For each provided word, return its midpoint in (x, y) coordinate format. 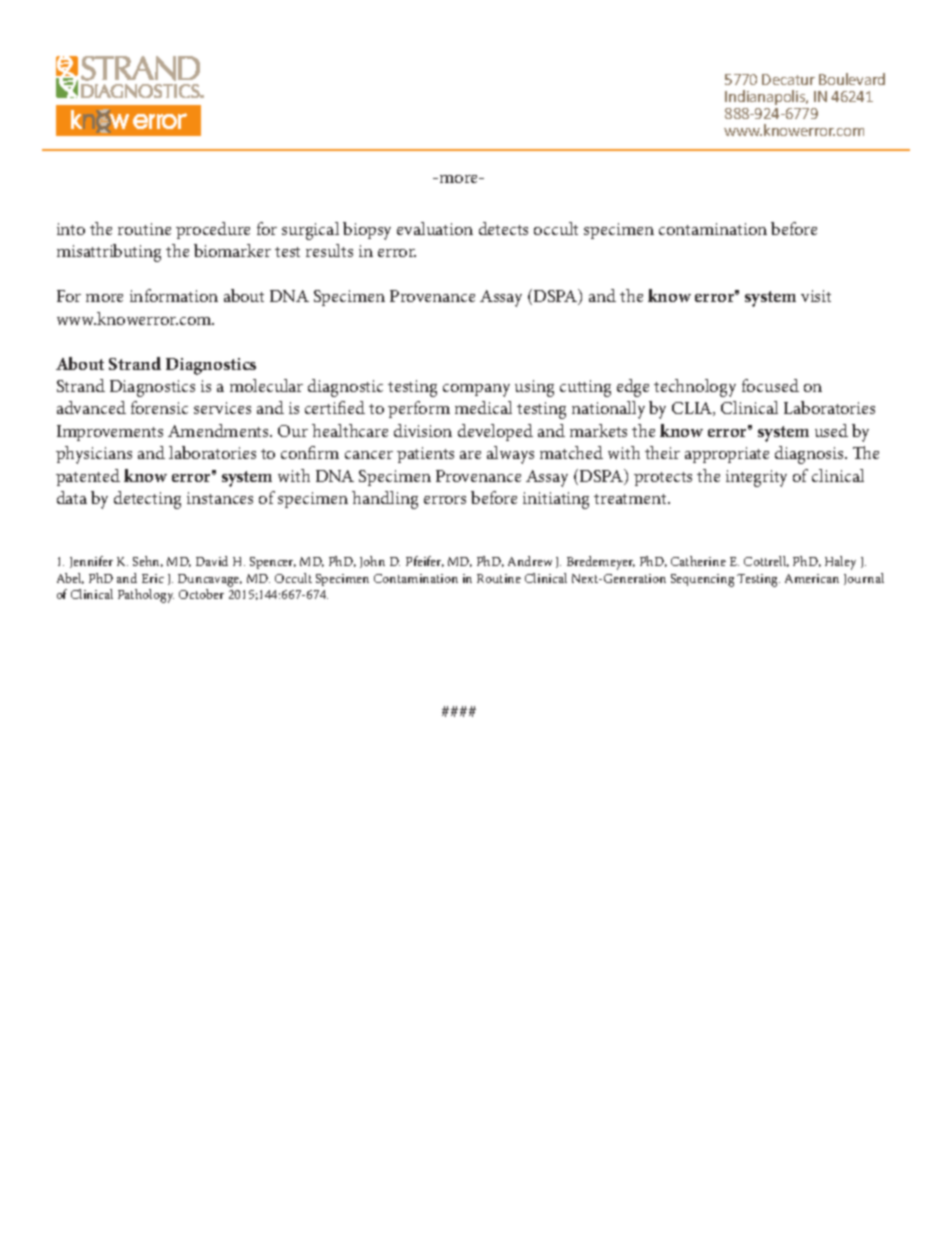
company (476, 390)
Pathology (146, 596)
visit (816, 296)
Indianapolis (766, 97)
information (174, 295)
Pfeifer (425, 561)
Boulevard (852, 79)
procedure (213, 230)
